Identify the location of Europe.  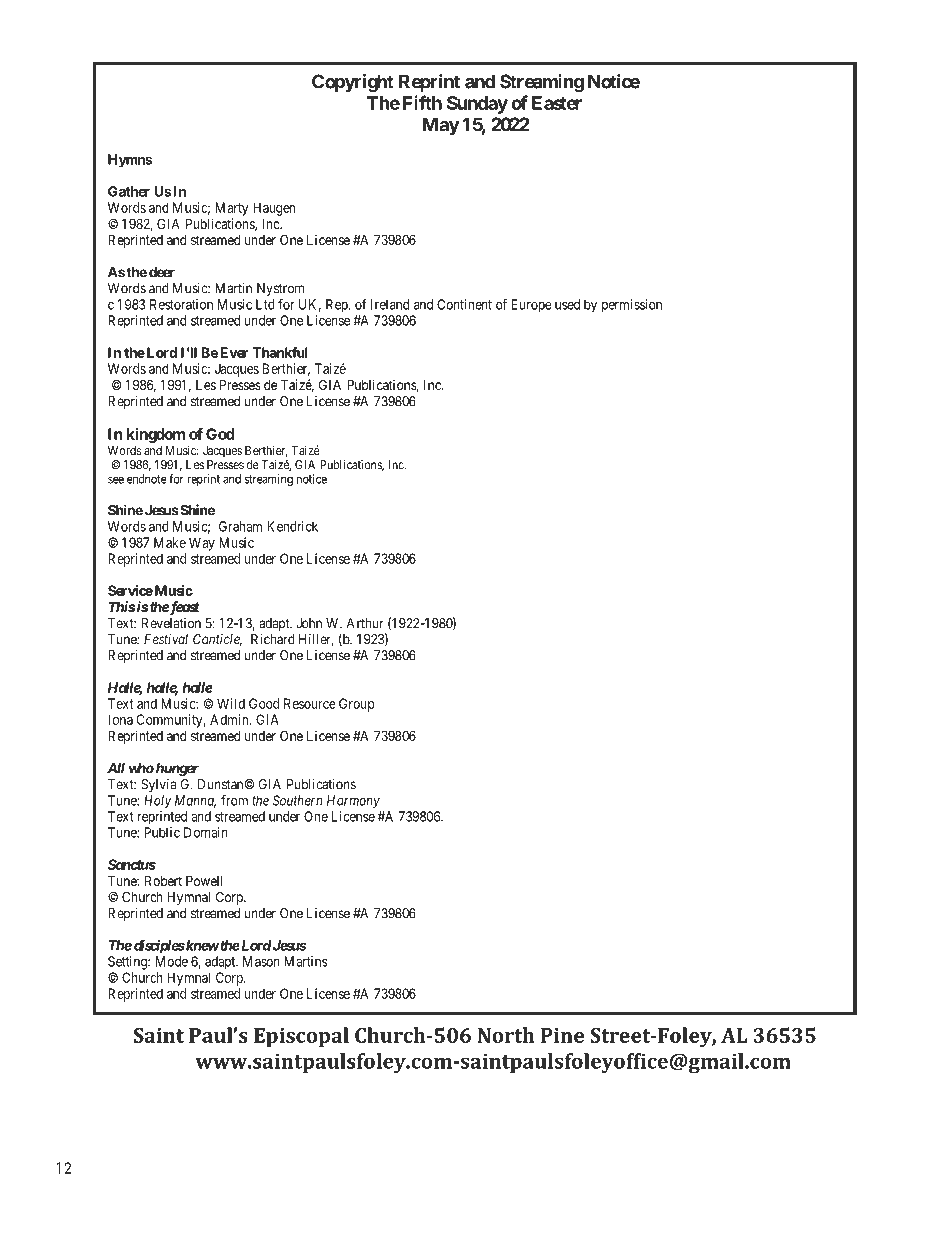
(532, 306).
